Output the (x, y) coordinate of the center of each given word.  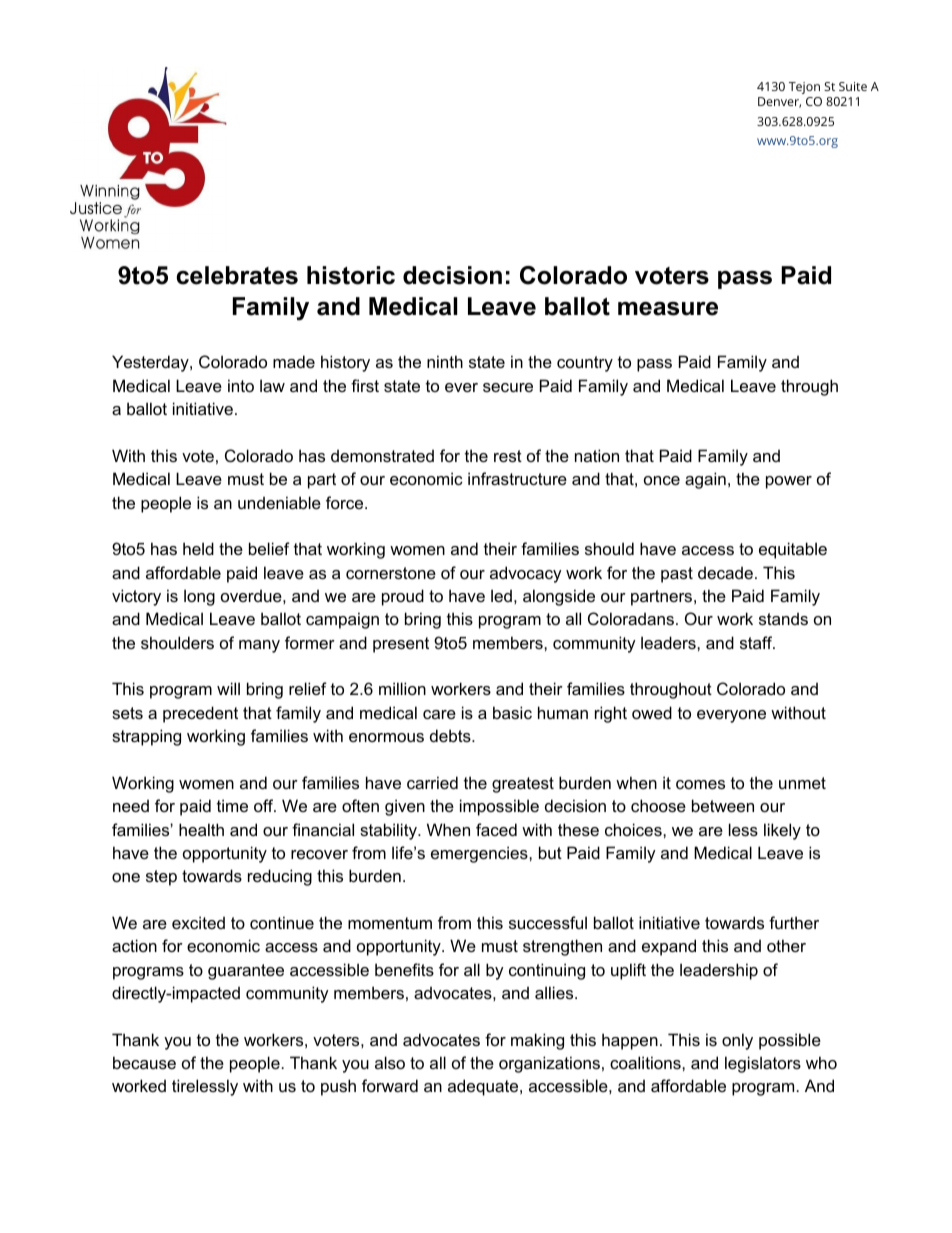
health (201, 829)
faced (496, 829)
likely (782, 831)
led (501, 595)
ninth (445, 361)
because (144, 1062)
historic (351, 275)
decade (725, 572)
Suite (853, 86)
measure (668, 309)
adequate (484, 1087)
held (198, 548)
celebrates (237, 275)
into (241, 385)
